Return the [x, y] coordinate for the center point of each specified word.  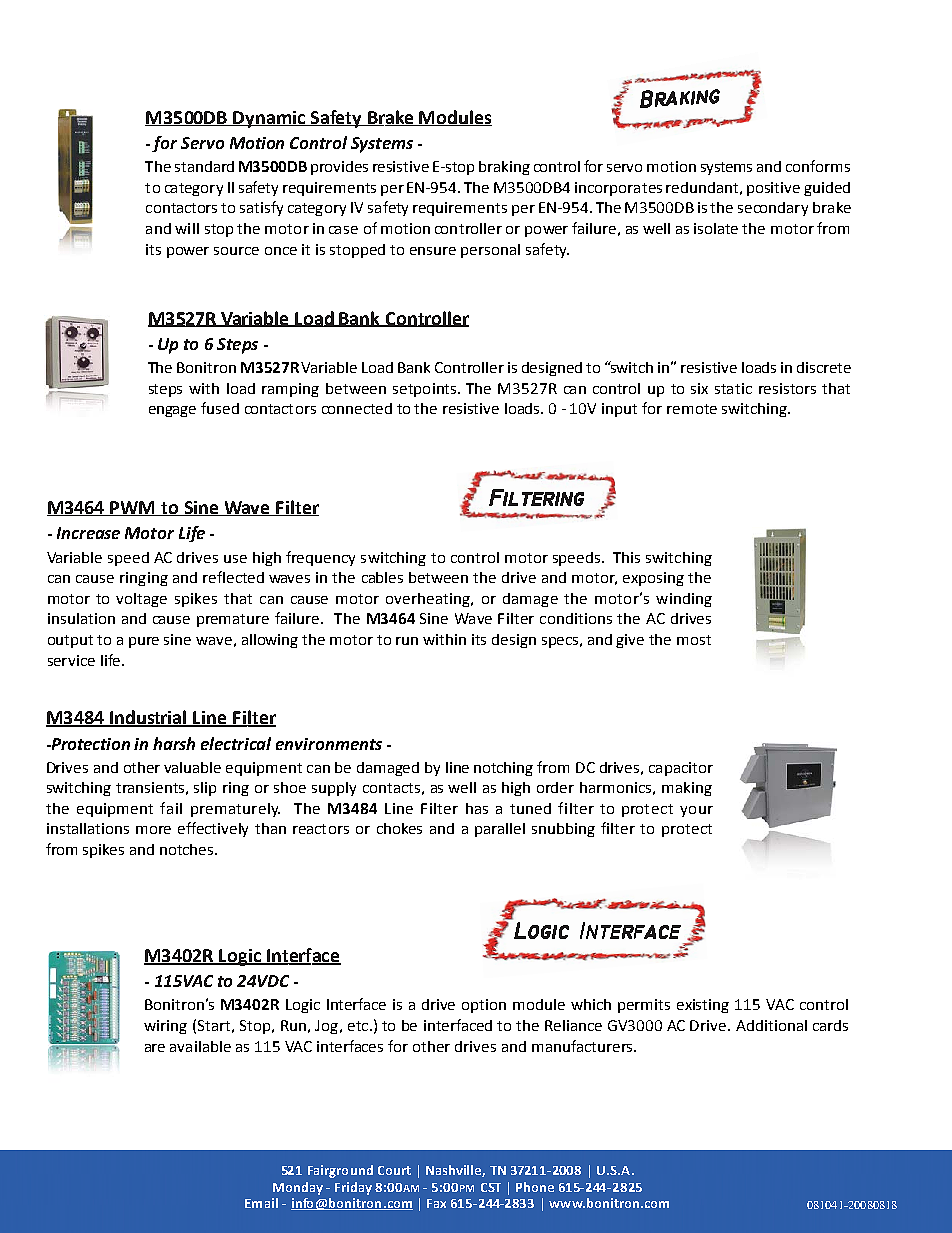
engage [172, 411]
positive [773, 189]
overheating [429, 600]
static [733, 388]
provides [339, 168]
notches [188, 849]
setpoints [426, 390]
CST [491, 1187]
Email [261, 1203]
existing [703, 1006]
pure [144, 642]
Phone [535, 1187]
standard [204, 166]
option [484, 1006]
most [694, 640]
